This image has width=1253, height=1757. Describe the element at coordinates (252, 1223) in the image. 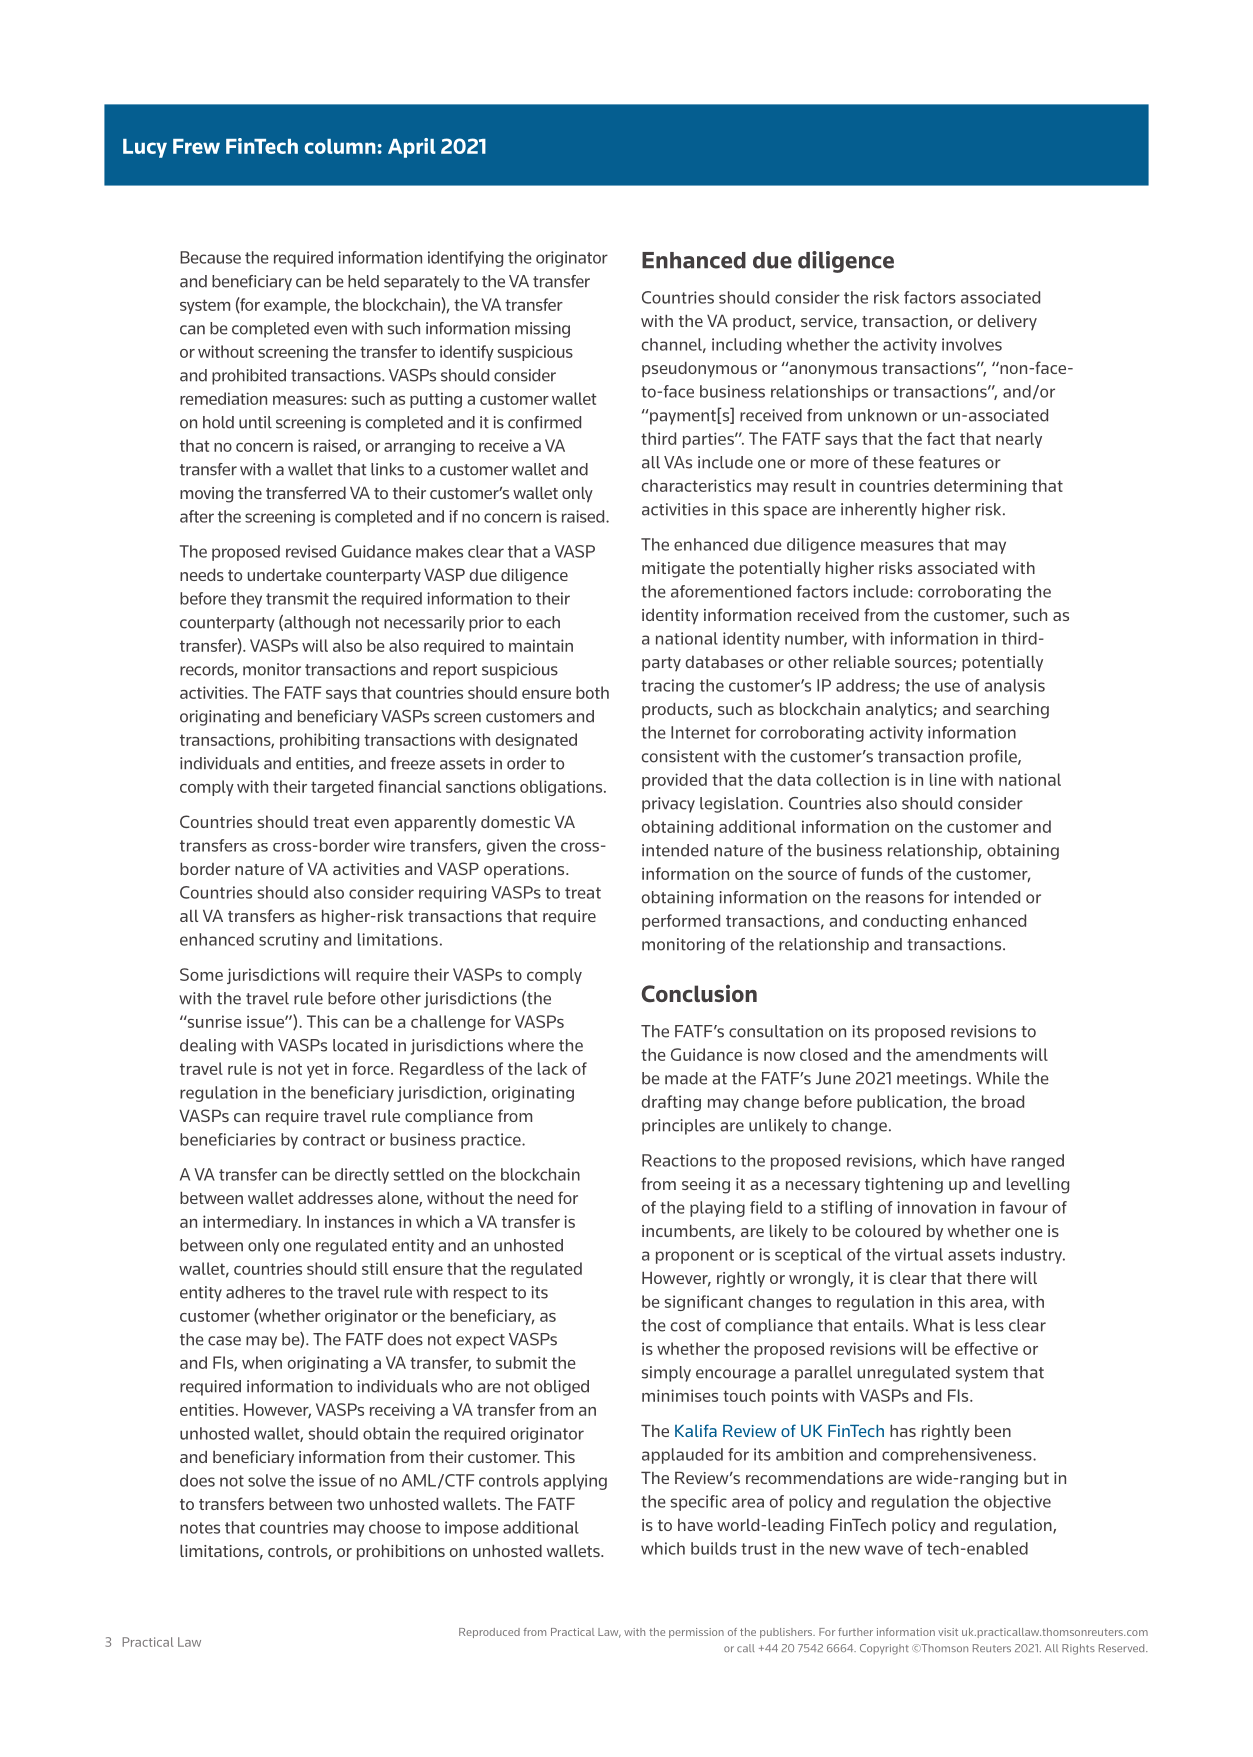

I see `intermediary` at that location.
